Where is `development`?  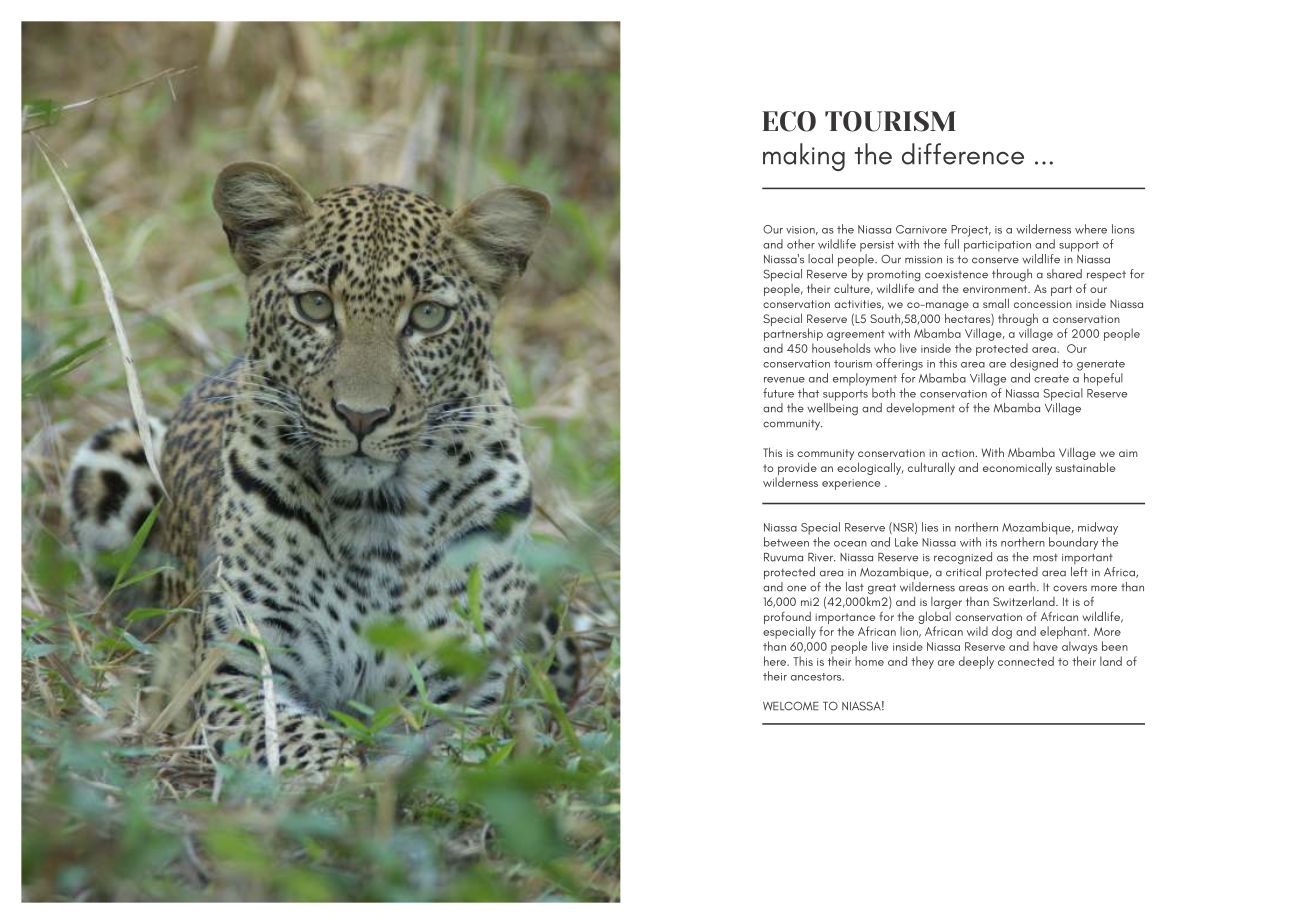 development is located at coordinates (920, 409).
